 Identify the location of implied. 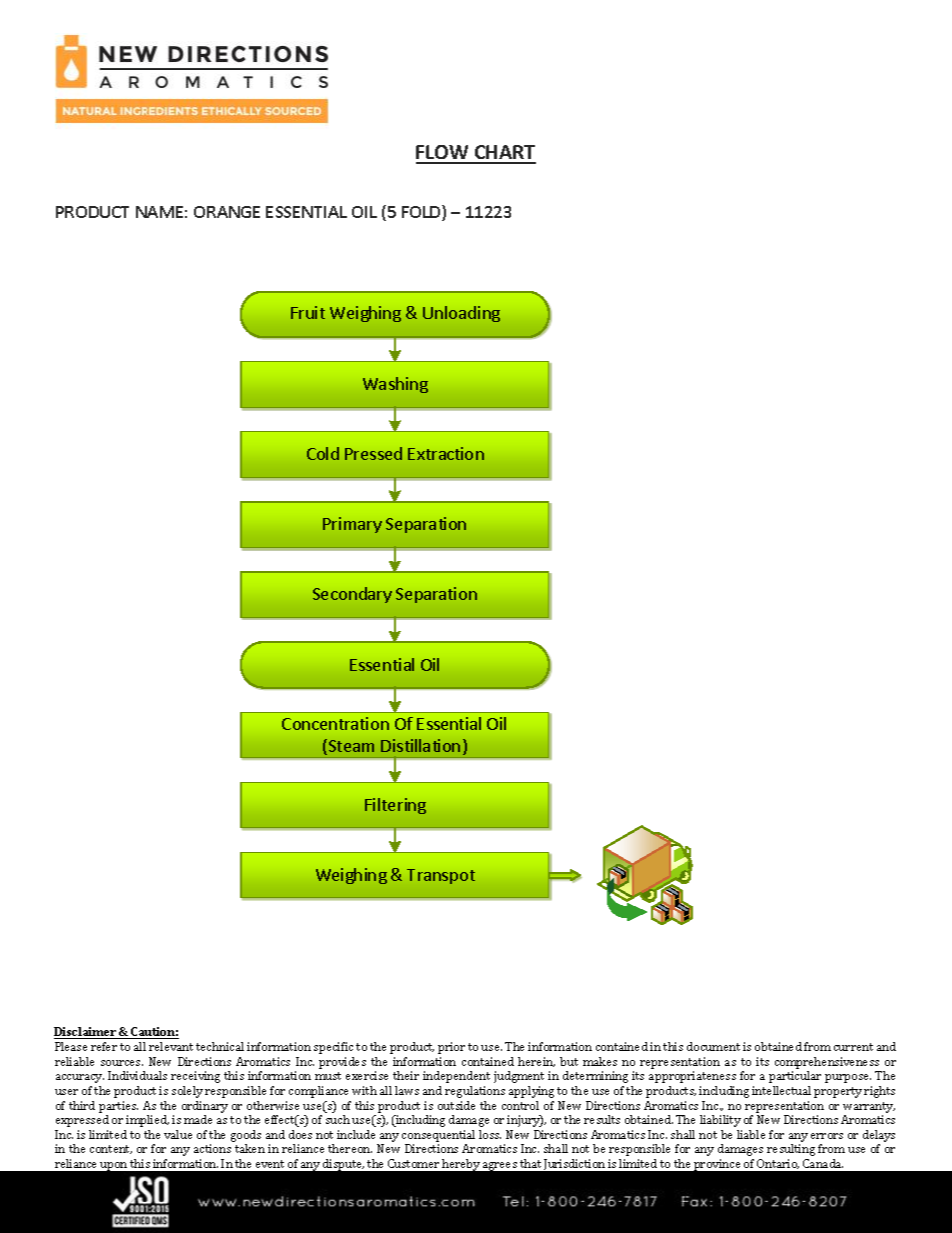
(147, 1121).
